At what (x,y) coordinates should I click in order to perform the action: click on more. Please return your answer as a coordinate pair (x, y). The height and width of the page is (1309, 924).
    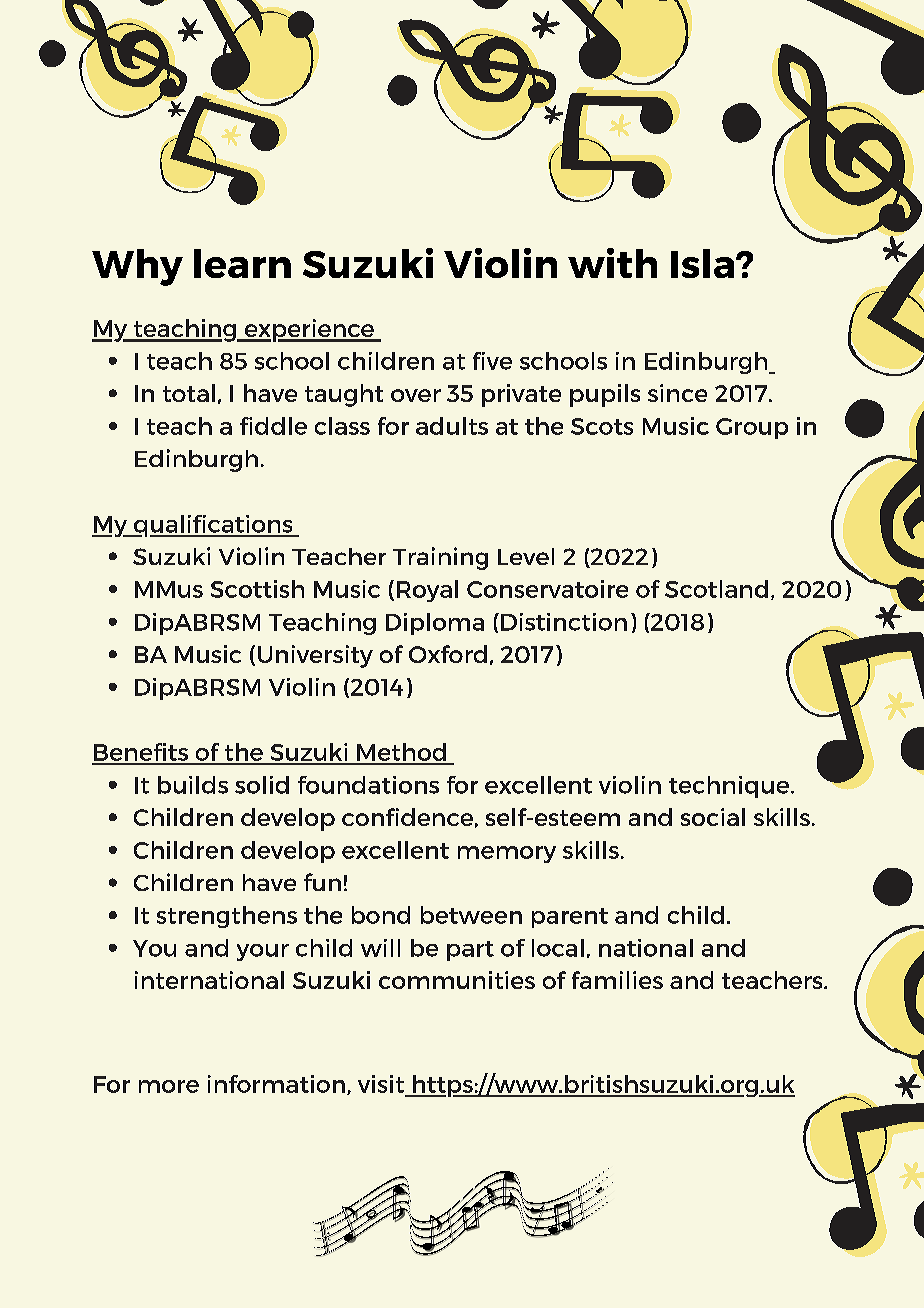
    Looking at the image, I should click on (169, 1086).
